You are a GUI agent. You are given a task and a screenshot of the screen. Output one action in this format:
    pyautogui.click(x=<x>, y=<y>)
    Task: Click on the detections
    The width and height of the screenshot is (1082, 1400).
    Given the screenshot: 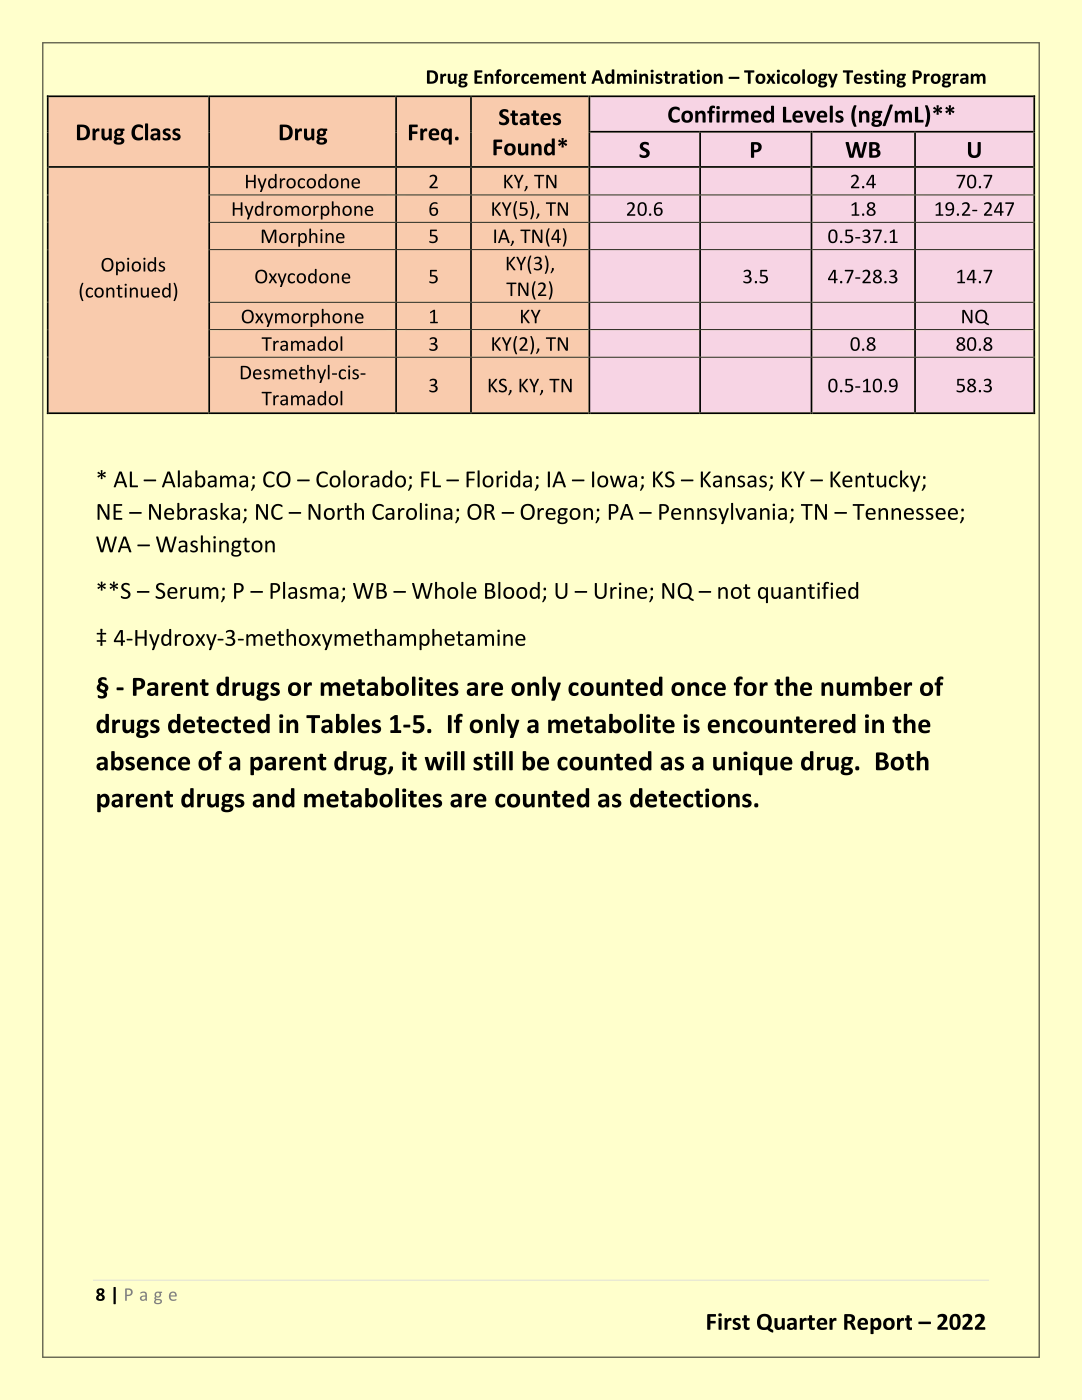 What is the action you would take?
    pyautogui.click(x=691, y=798)
